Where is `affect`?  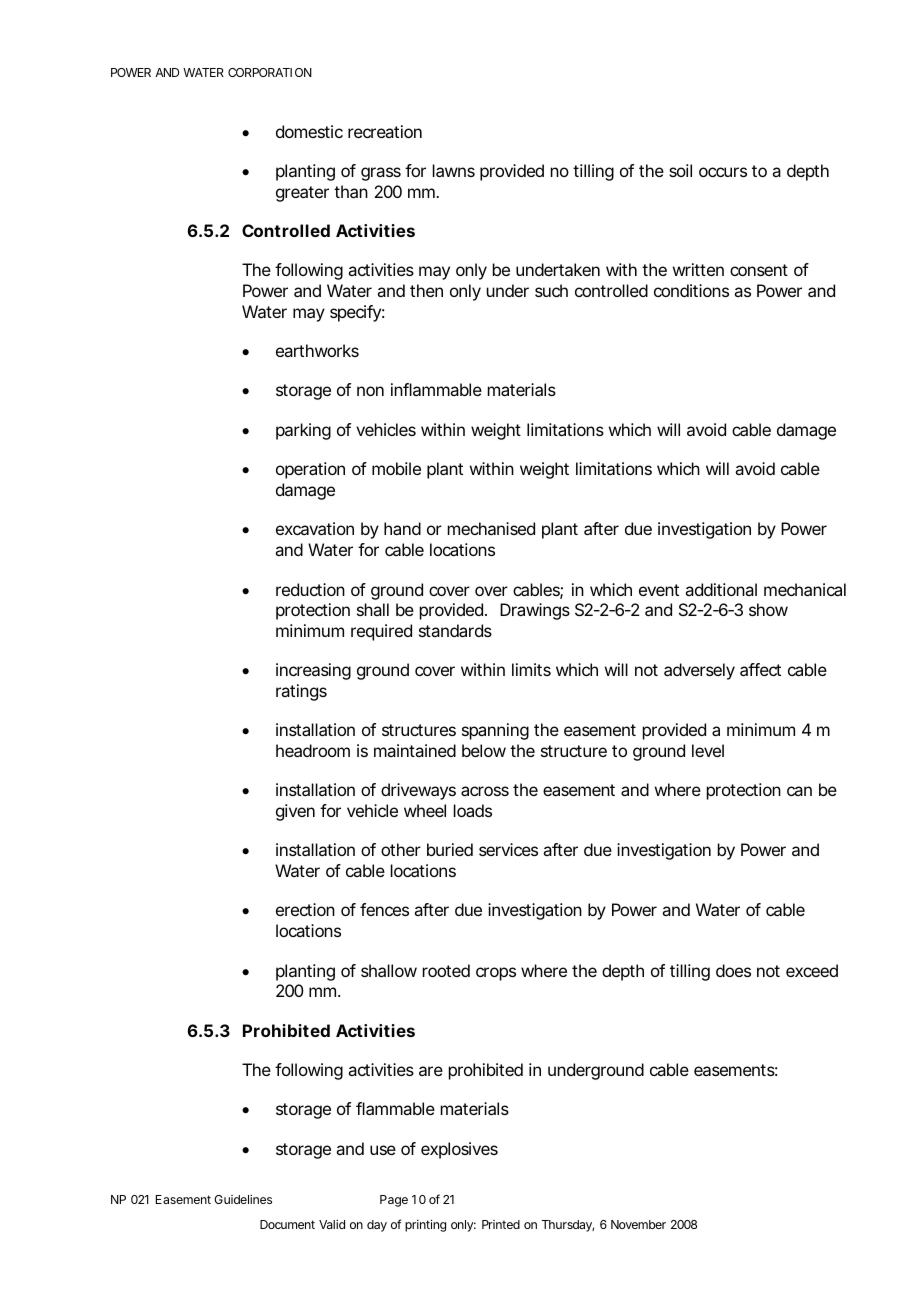 affect is located at coordinates (760, 669).
